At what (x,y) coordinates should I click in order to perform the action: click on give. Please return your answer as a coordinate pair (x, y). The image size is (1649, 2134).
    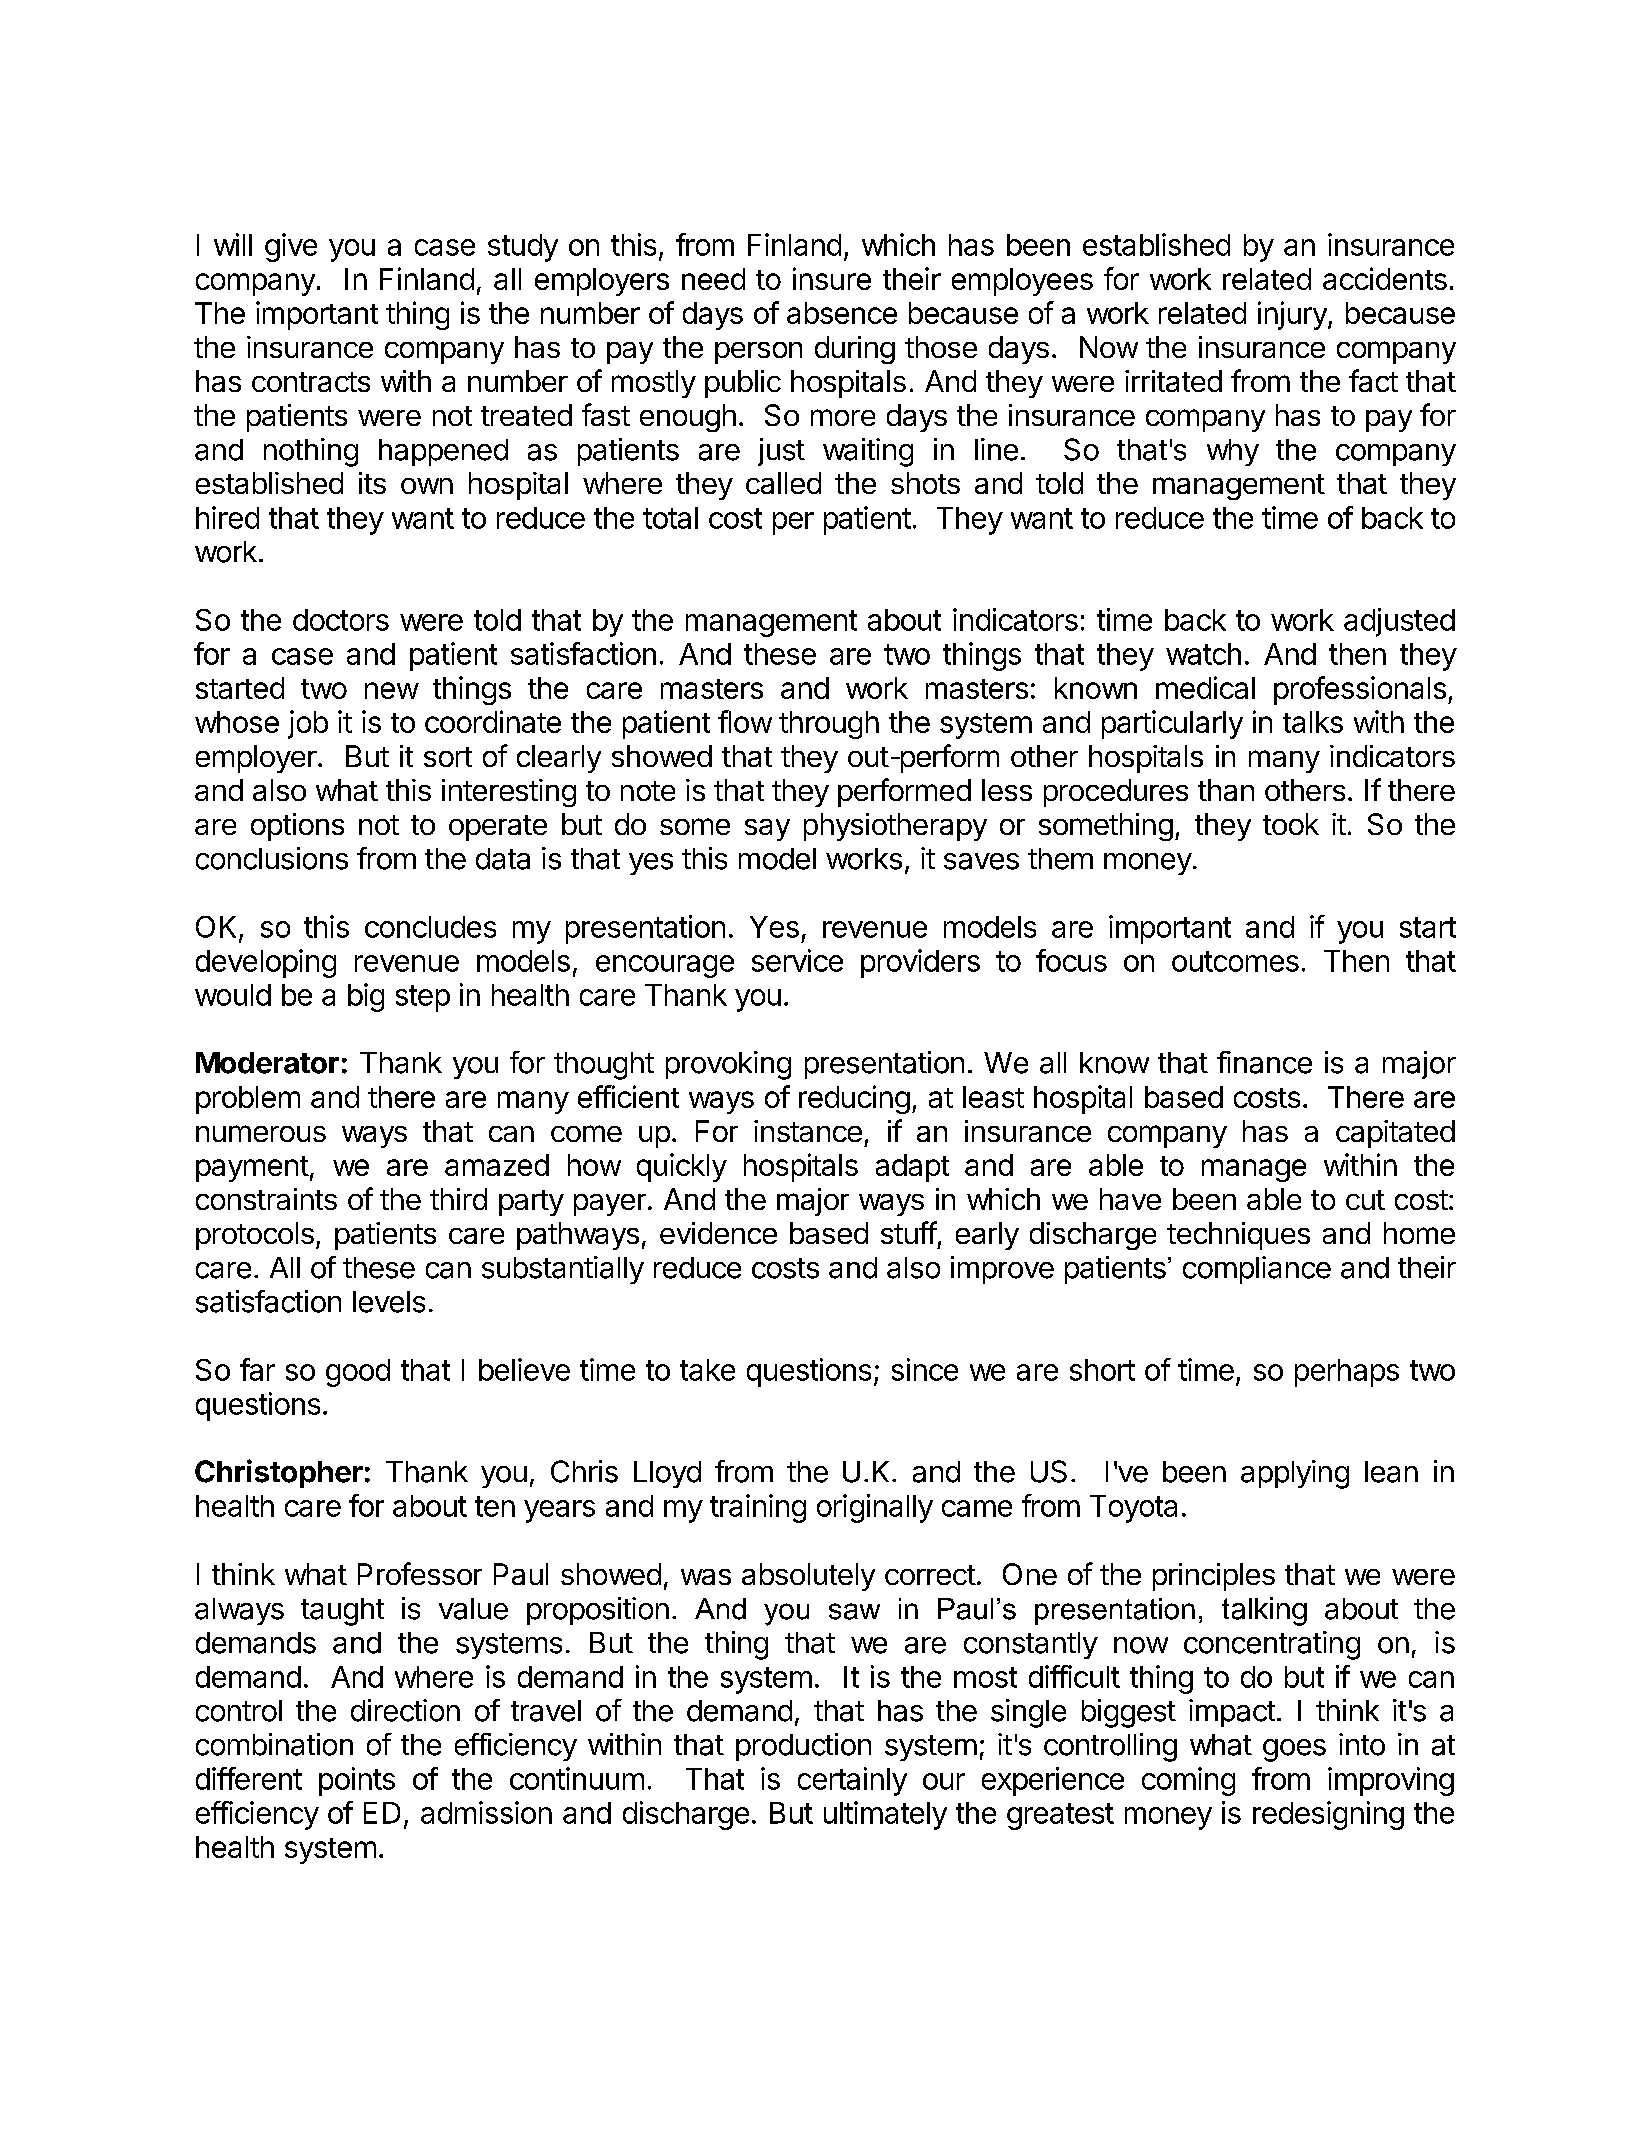
    Looking at the image, I should click on (291, 247).
